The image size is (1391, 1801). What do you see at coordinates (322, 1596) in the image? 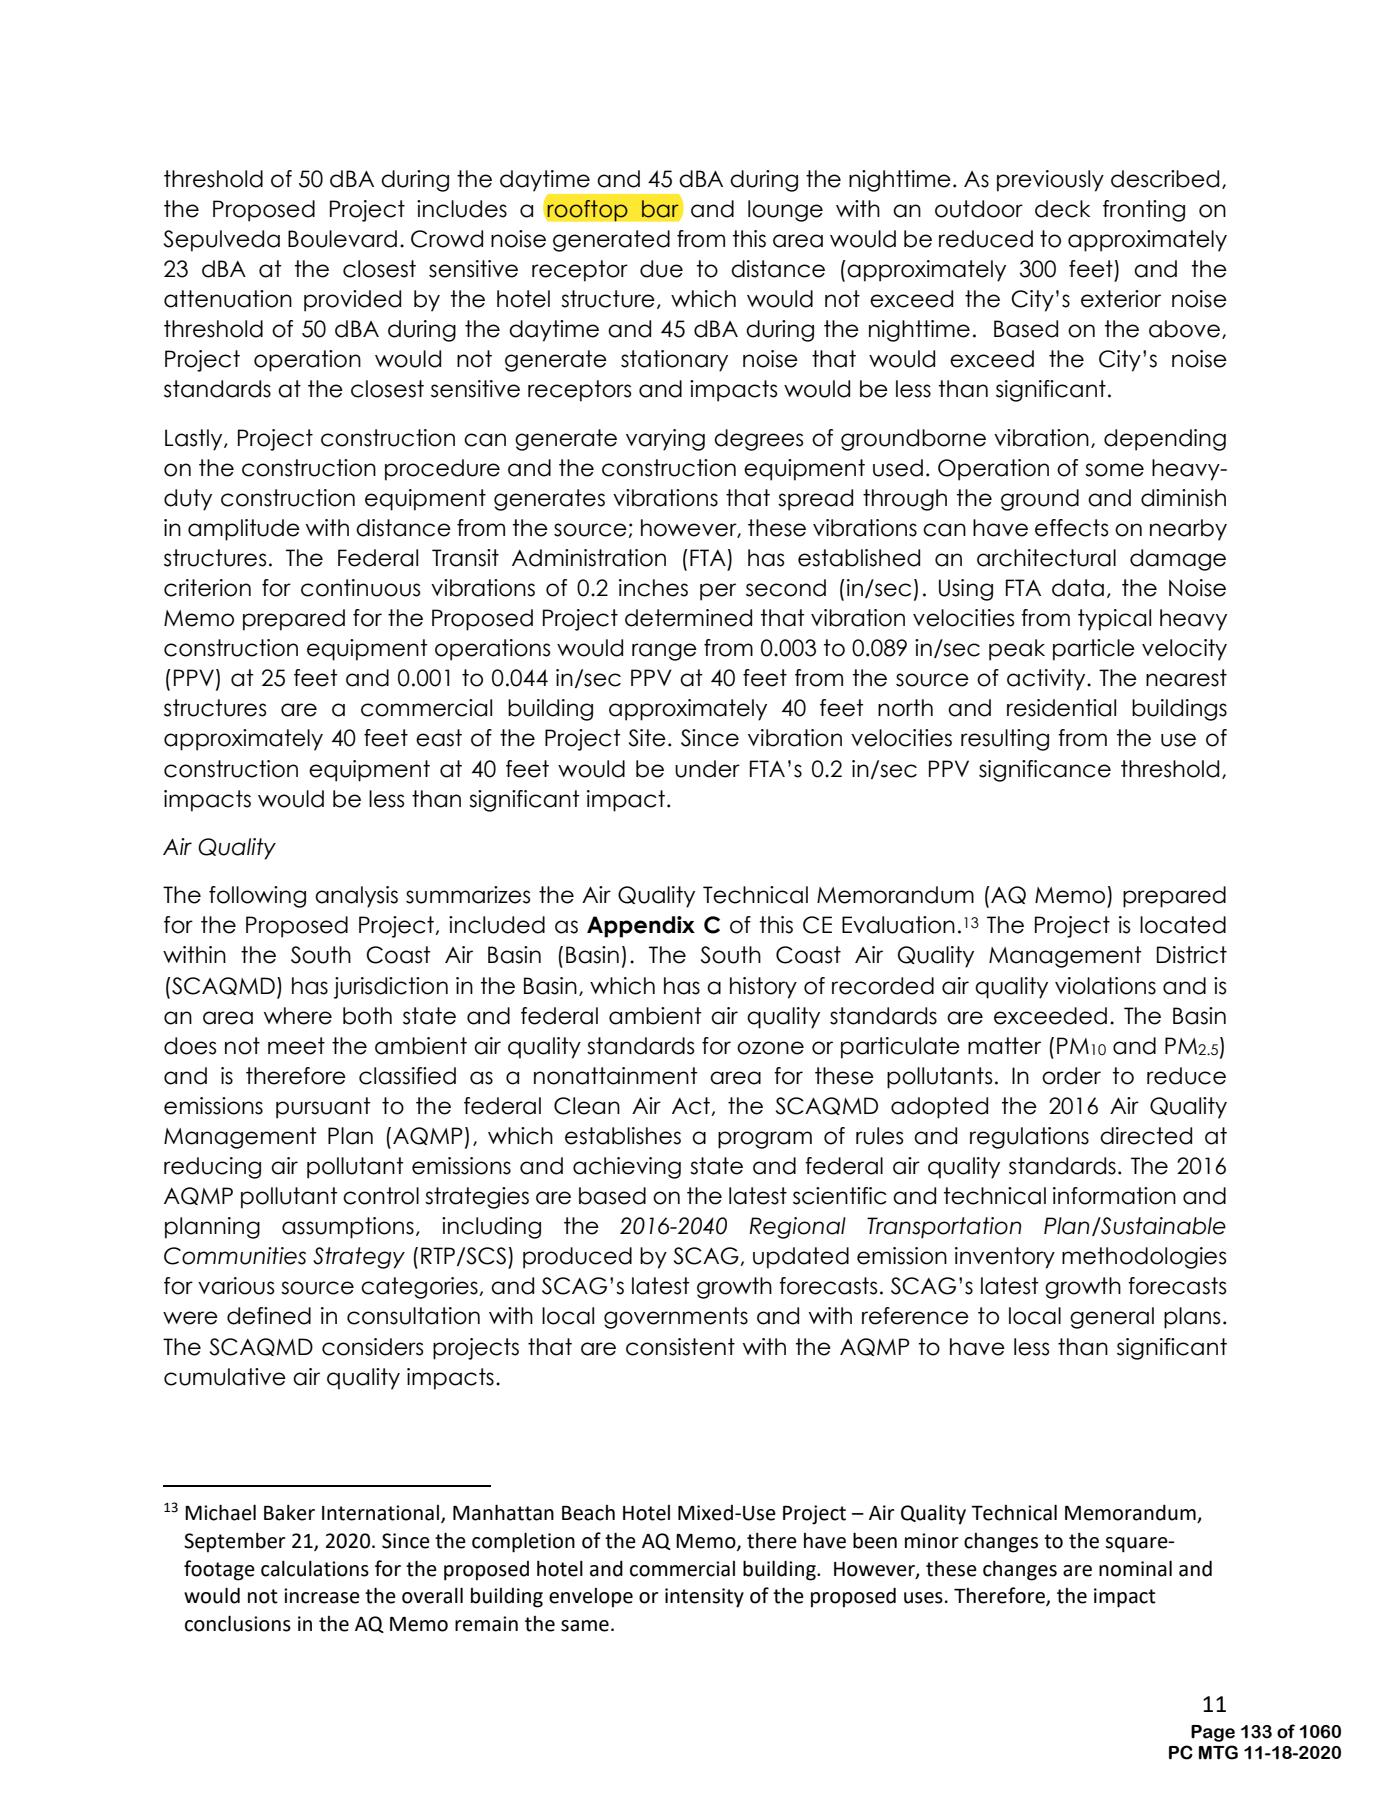
I see `increase` at bounding box center [322, 1596].
